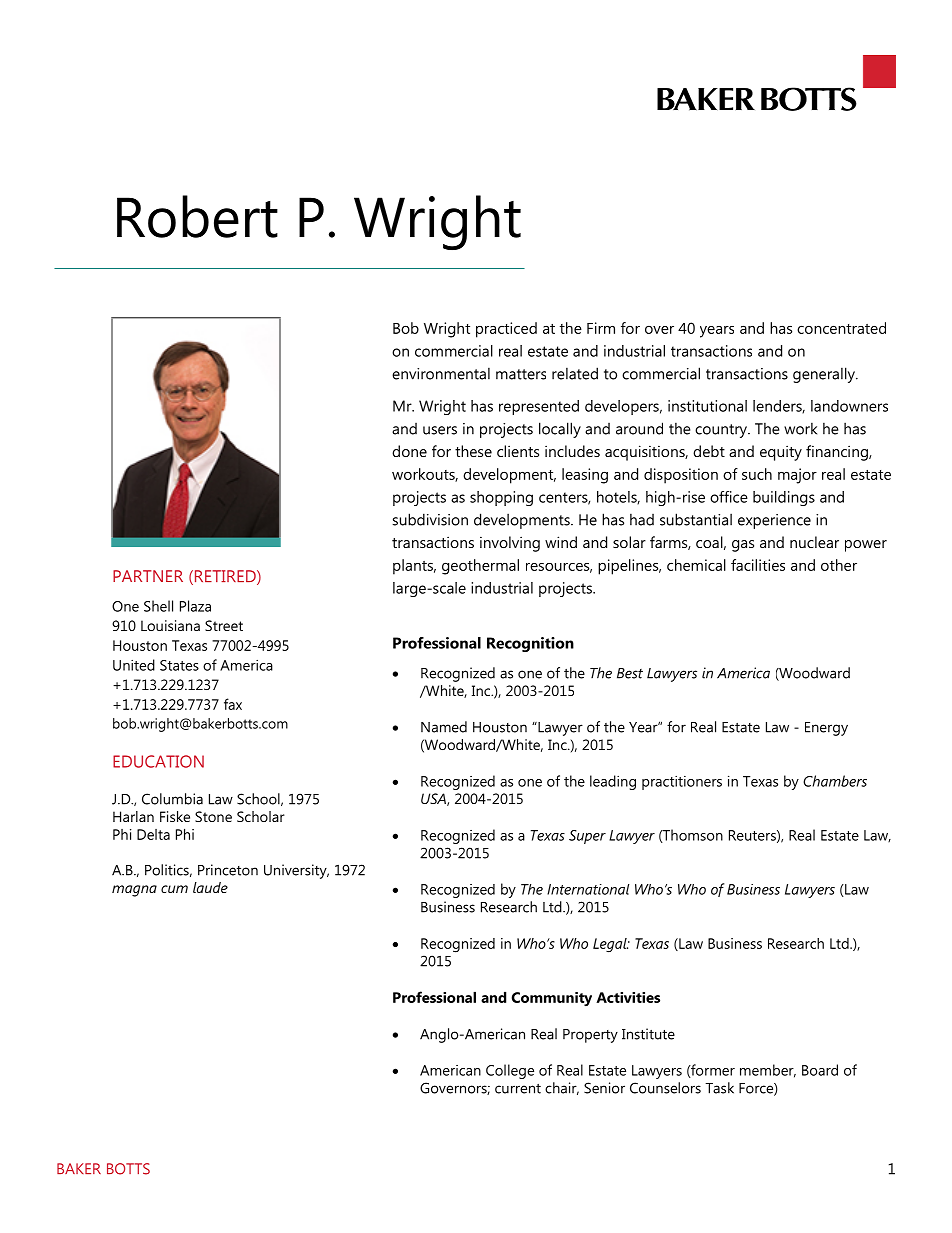  I want to click on current, so click(518, 1089).
